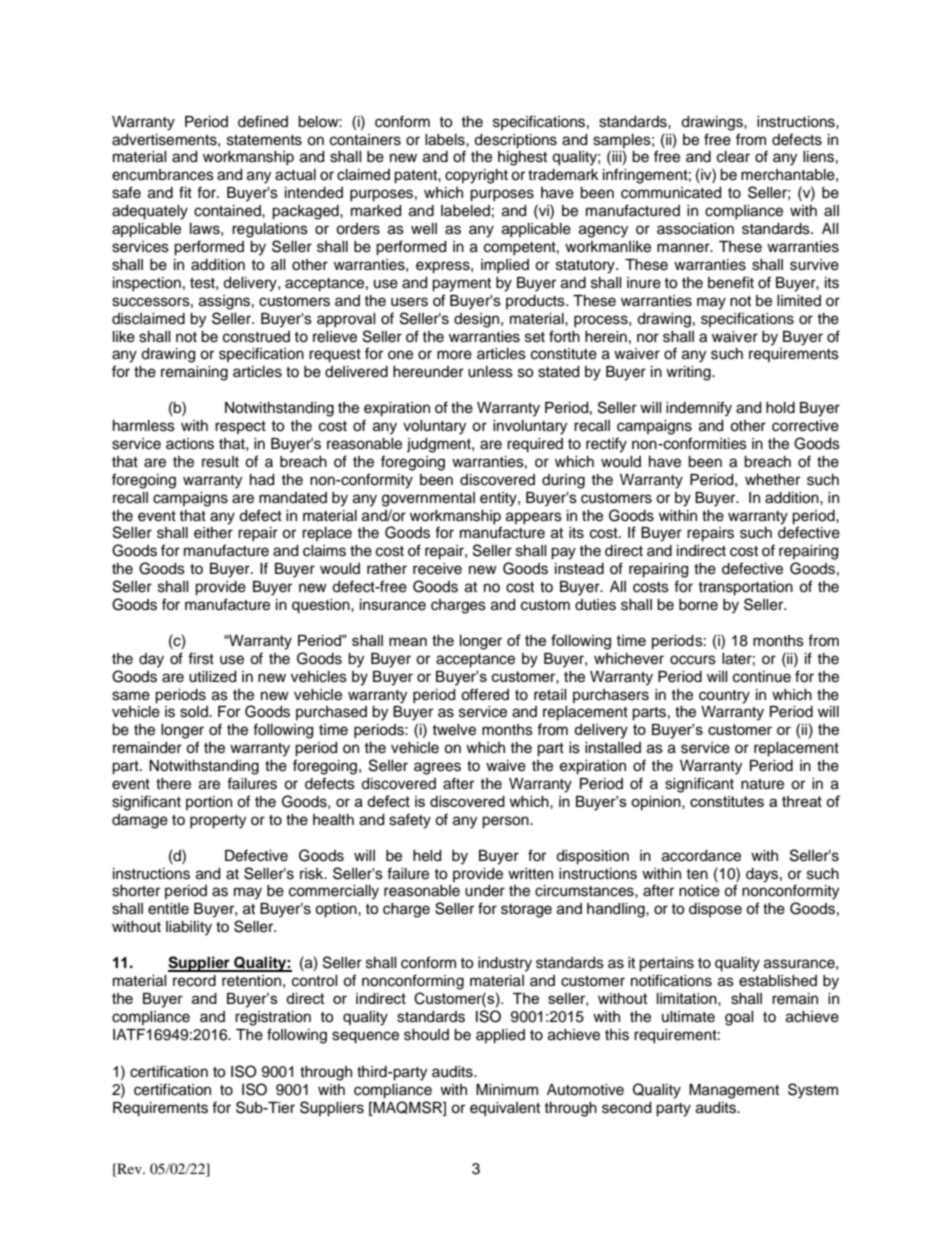  Describe the element at coordinates (772, 480) in the image. I see `whether` at that location.
